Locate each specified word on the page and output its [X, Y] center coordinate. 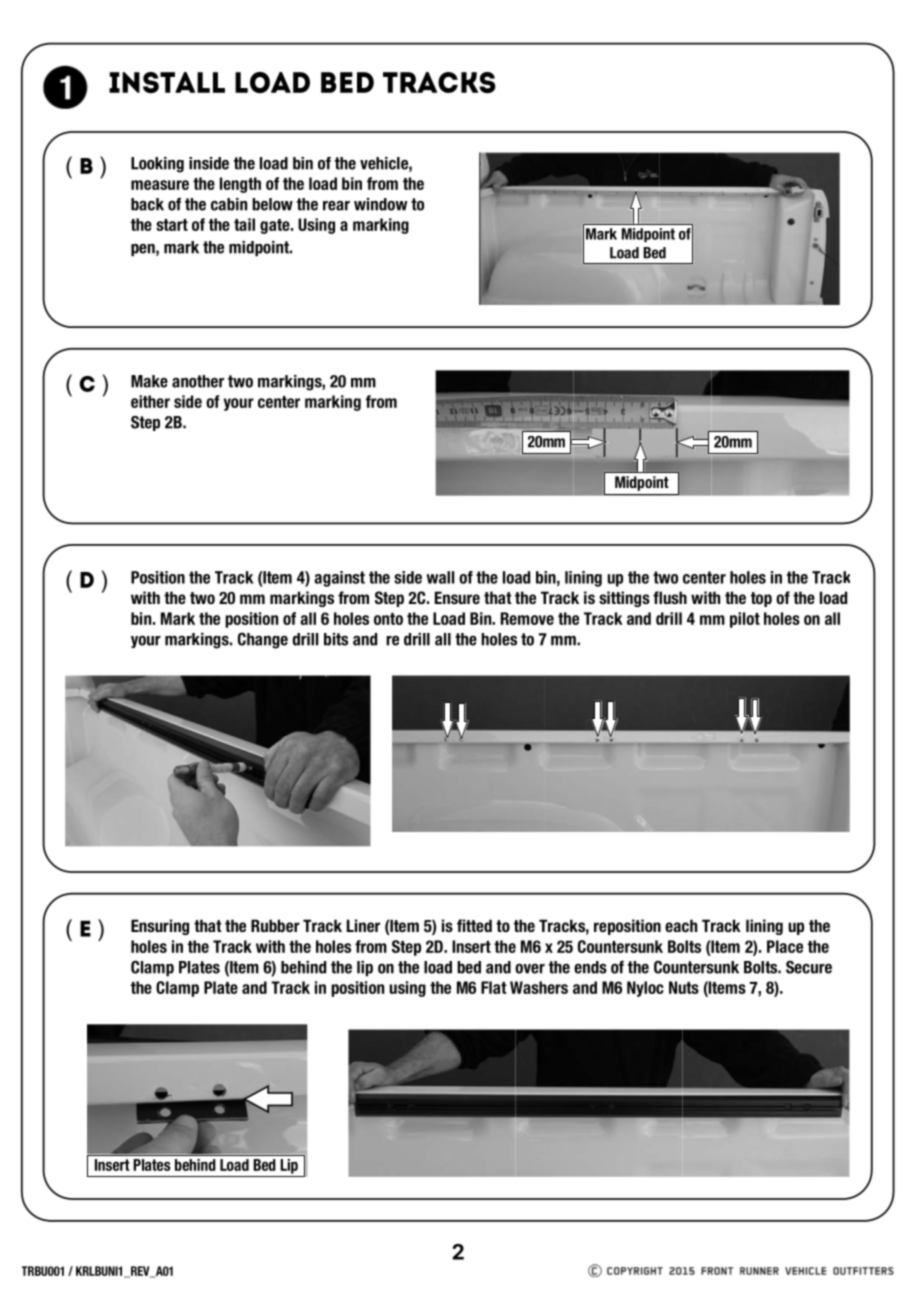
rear [336, 206]
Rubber [275, 925]
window [380, 204]
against [339, 579]
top [761, 599]
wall [440, 577]
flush [670, 597]
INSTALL [167, 82]
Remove [527, 618]
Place [785, 946]
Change [263, 640]
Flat [494, 987]
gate [276, 226]
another [198, 381]
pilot [745, 620]
